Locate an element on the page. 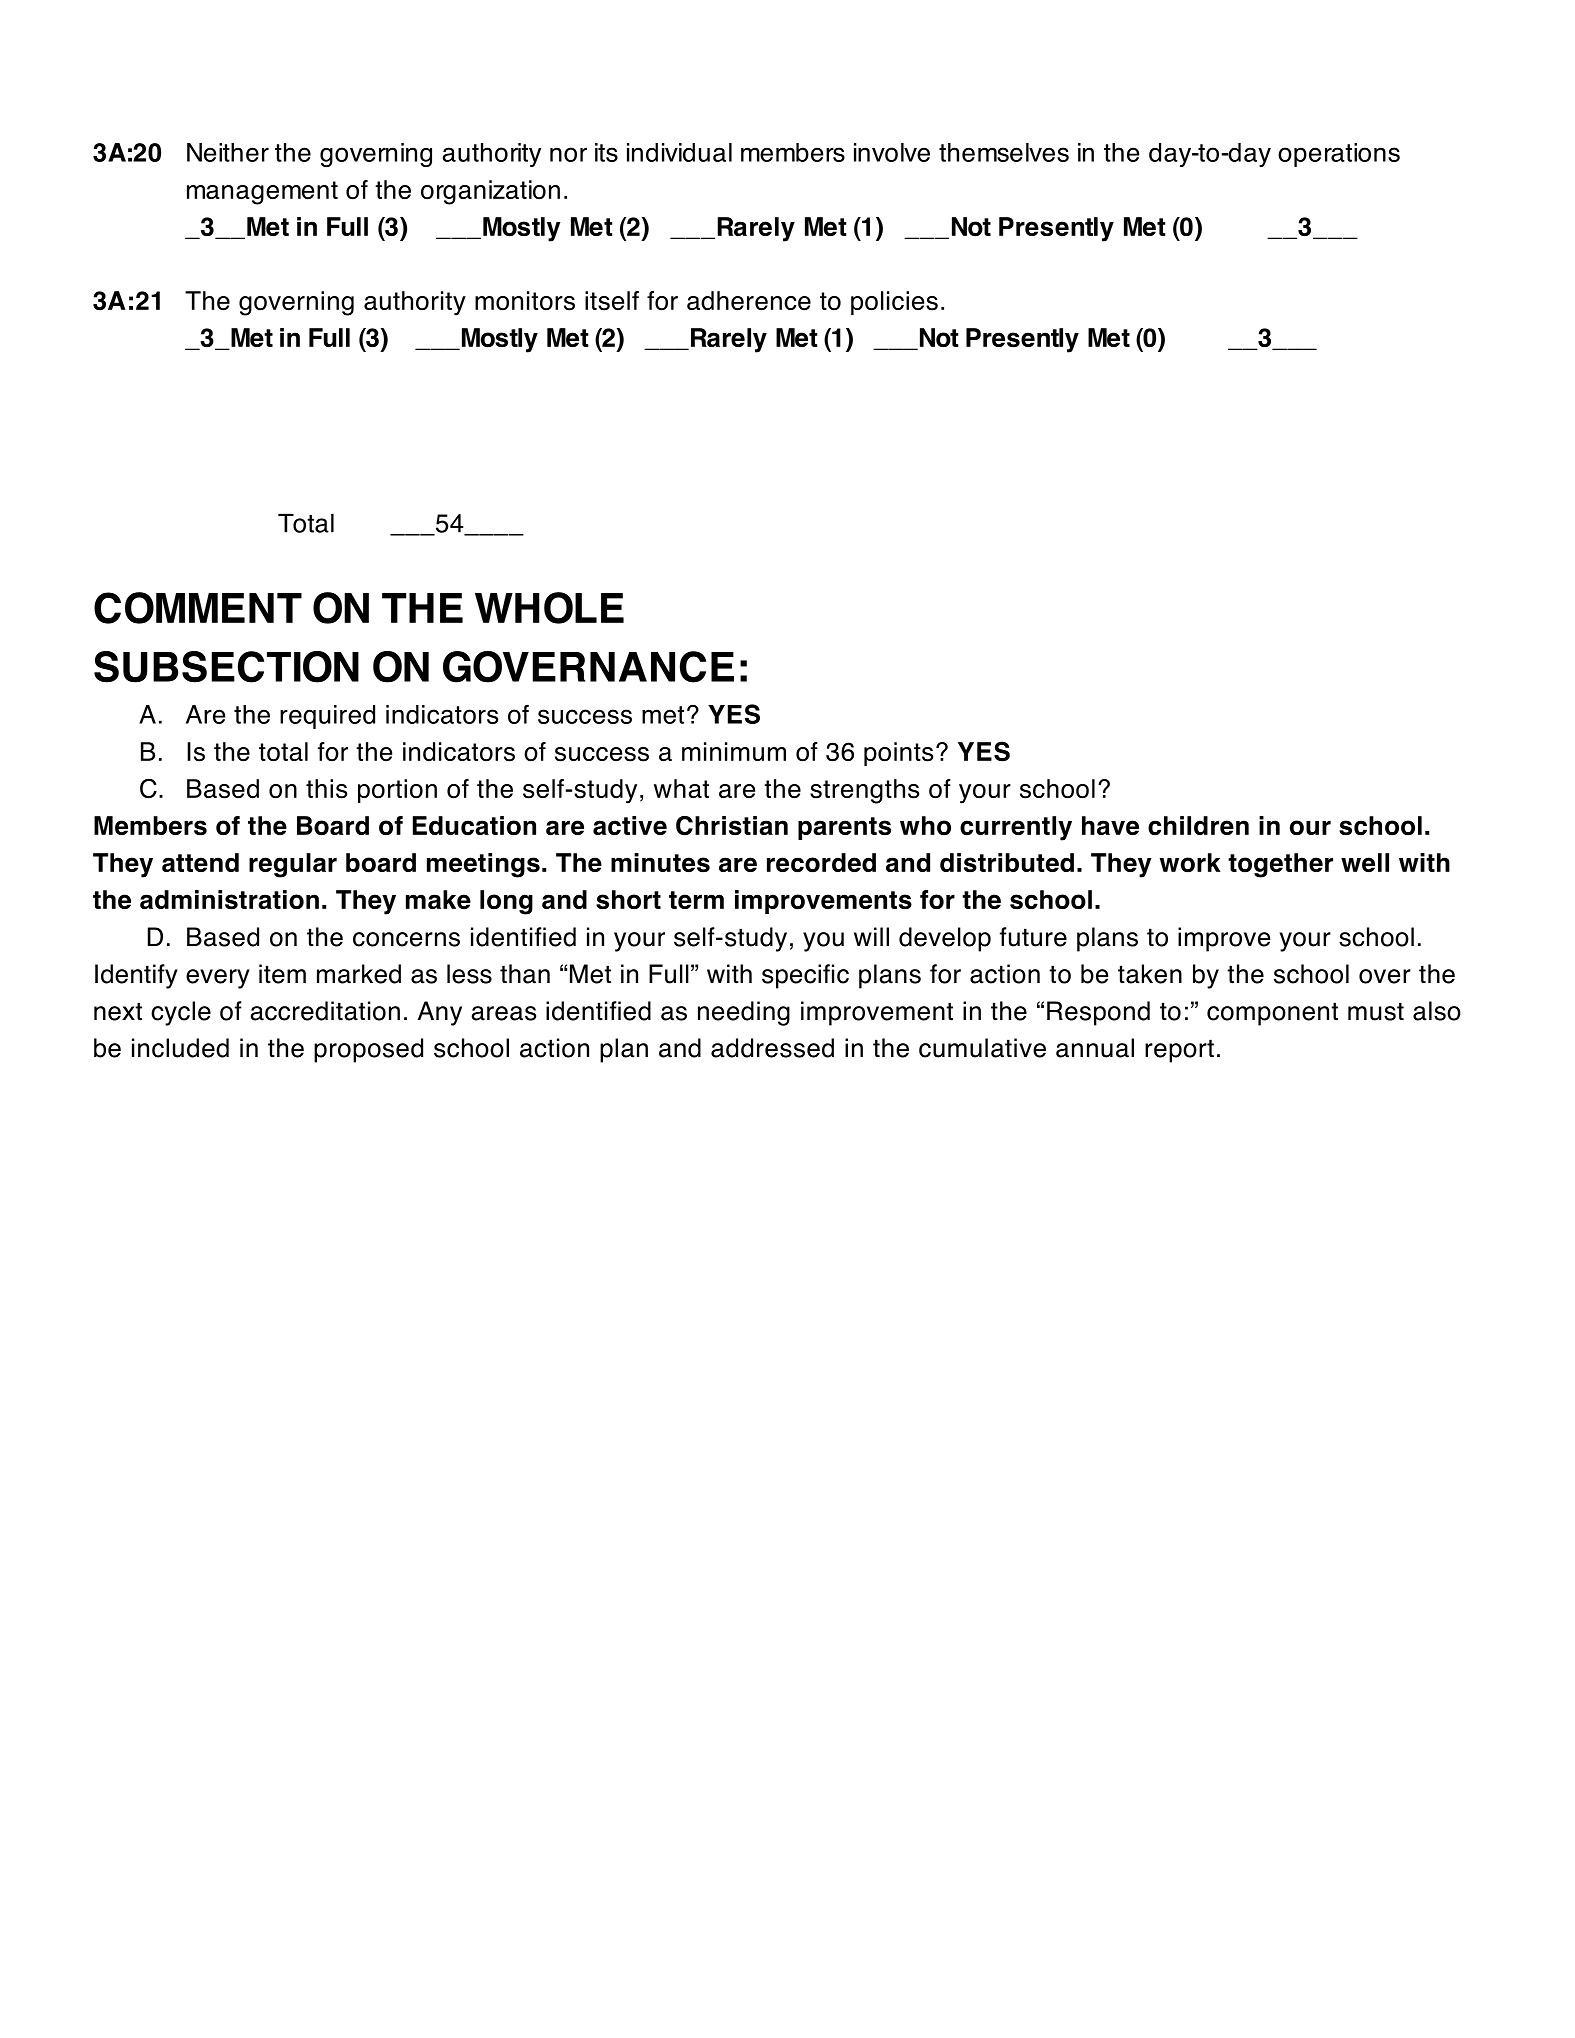 The image size is (1575, 2038). individual is located at coordinates (679, 152).
